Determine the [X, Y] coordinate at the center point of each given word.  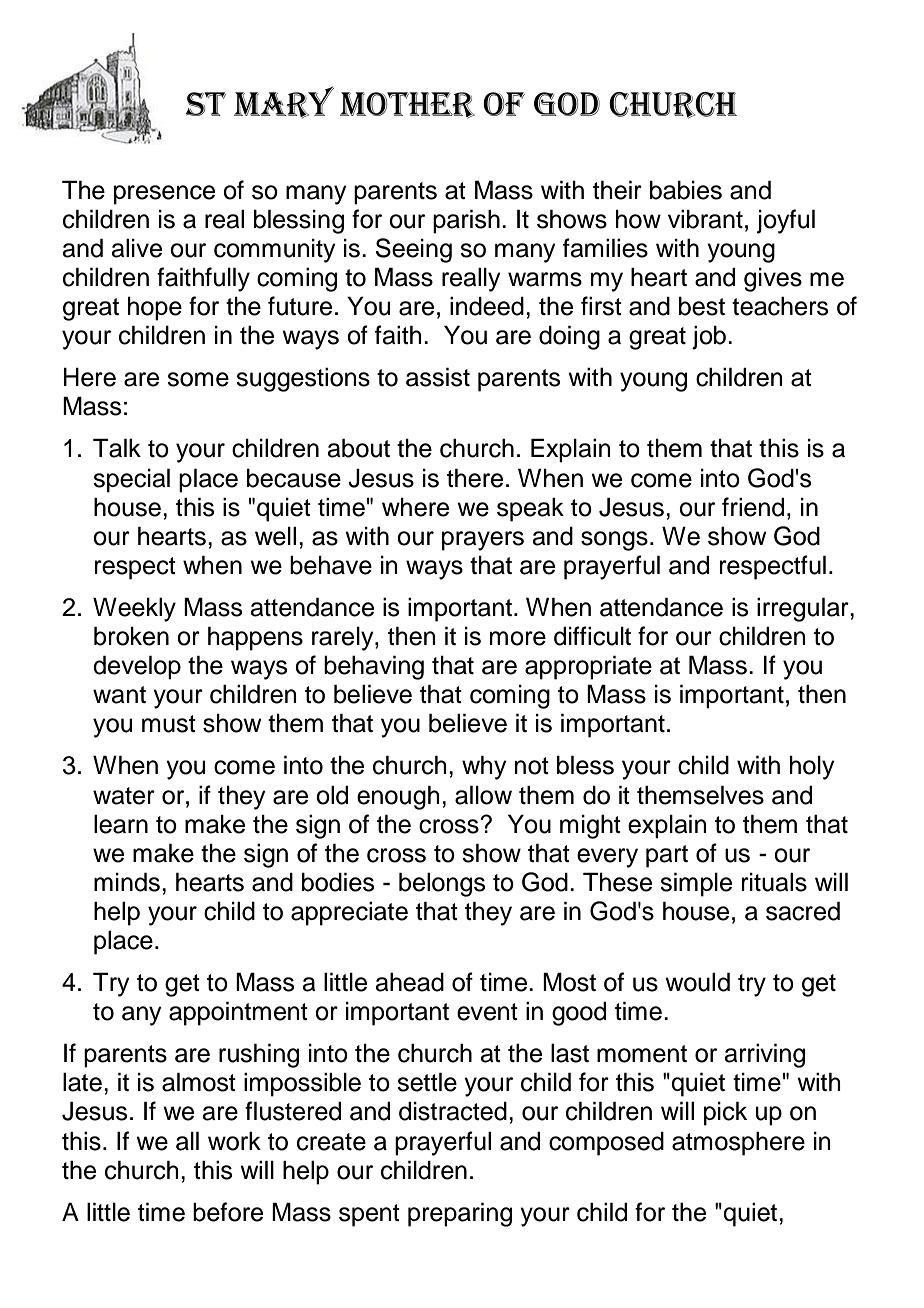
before [228, 1212]
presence [164, 195]
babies [686, 190]
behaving [374, 667]
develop [137, 667]
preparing [460, 1214]
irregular [804, 609]
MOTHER [407, 105]
